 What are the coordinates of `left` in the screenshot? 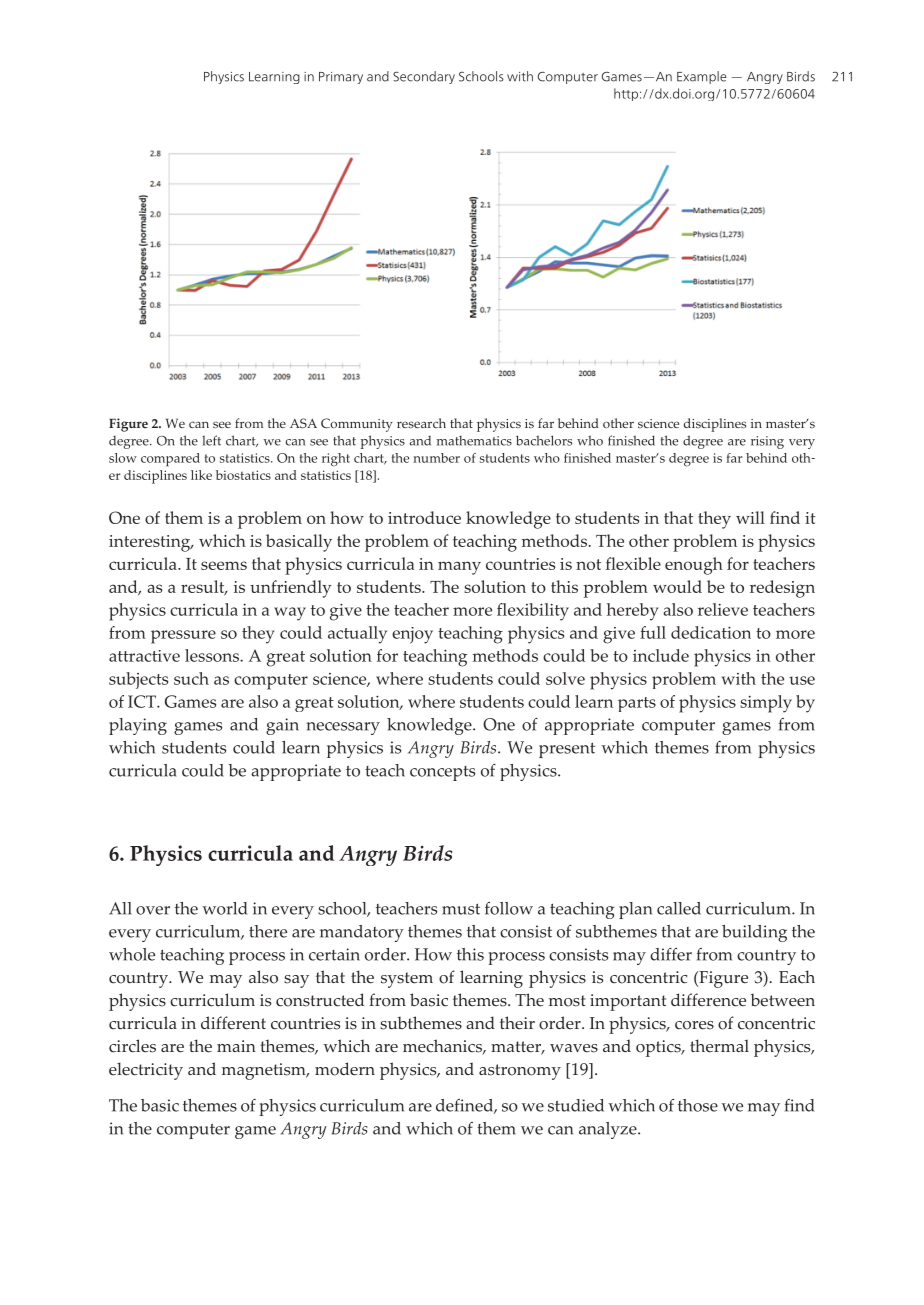 It's located at (211, 440).
